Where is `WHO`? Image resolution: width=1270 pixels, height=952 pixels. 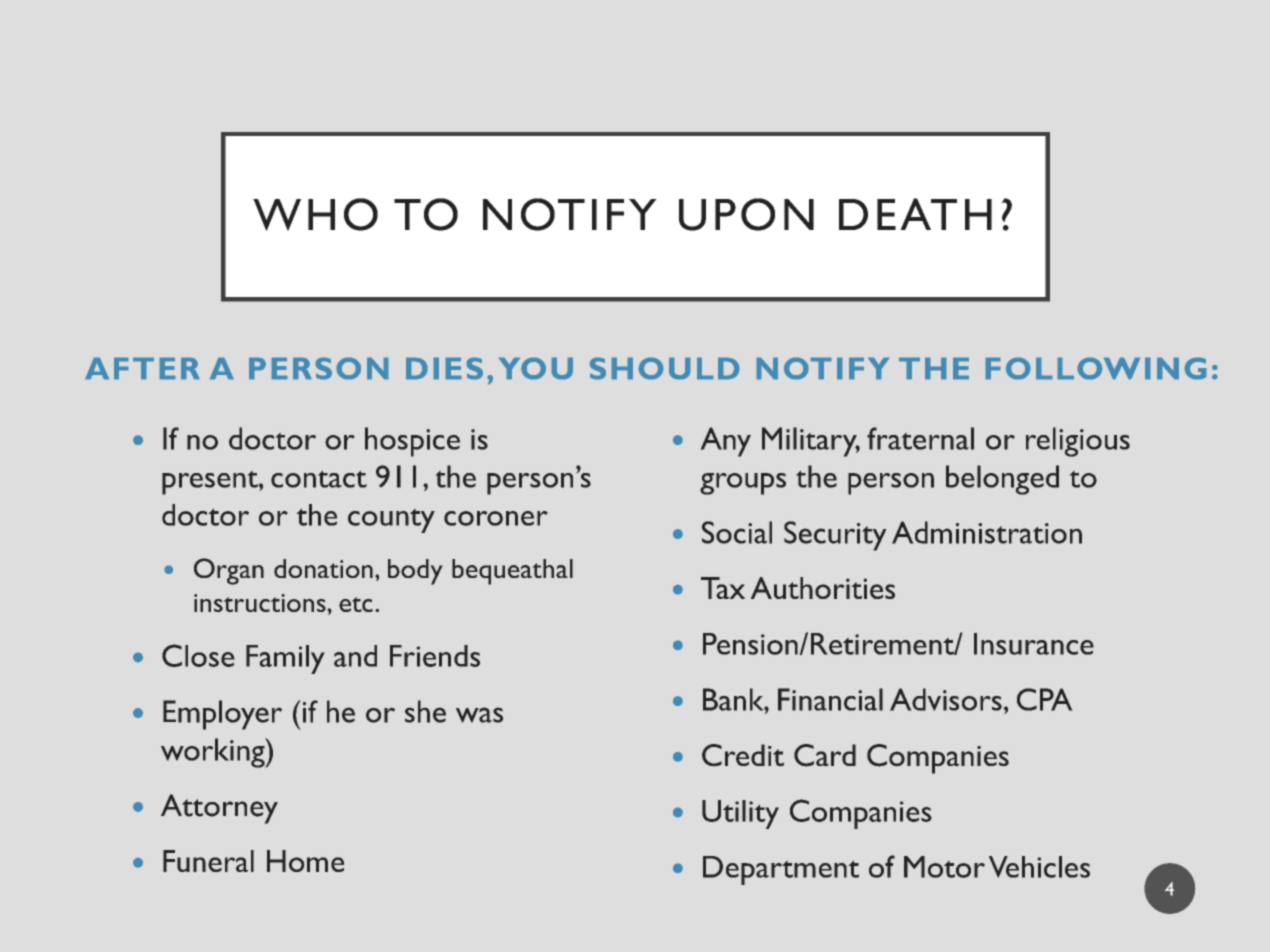
WHO is located at coordinates (315, 214).
